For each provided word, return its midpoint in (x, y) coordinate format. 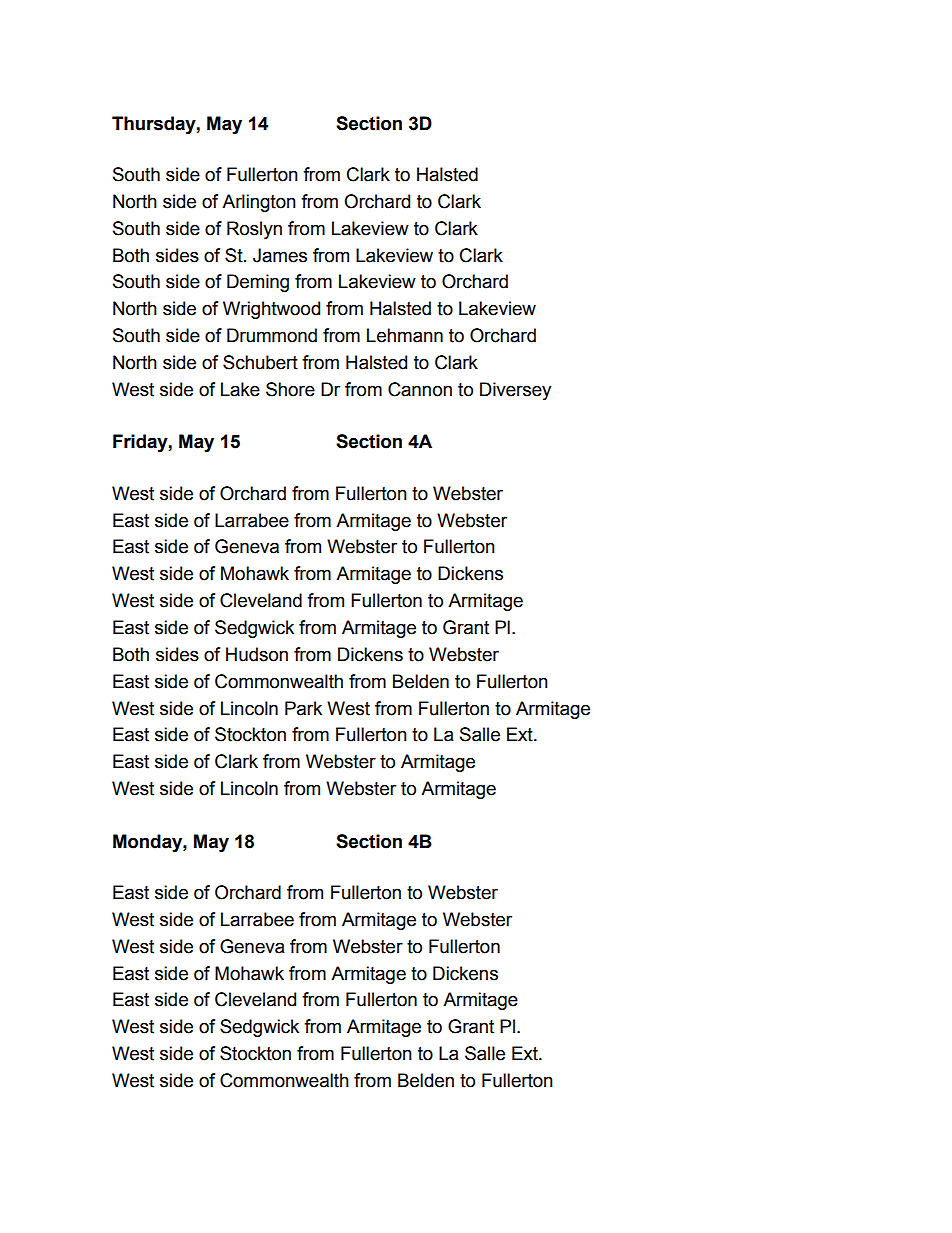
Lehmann (405, 335)
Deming (258, 283)
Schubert (260, 362)
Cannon (420, 389)
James (280, 255)
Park (303, 708)
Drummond (272, 335)
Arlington (259, 203)
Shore (290, 389)
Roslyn (254, 230)
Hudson (257, 654)
